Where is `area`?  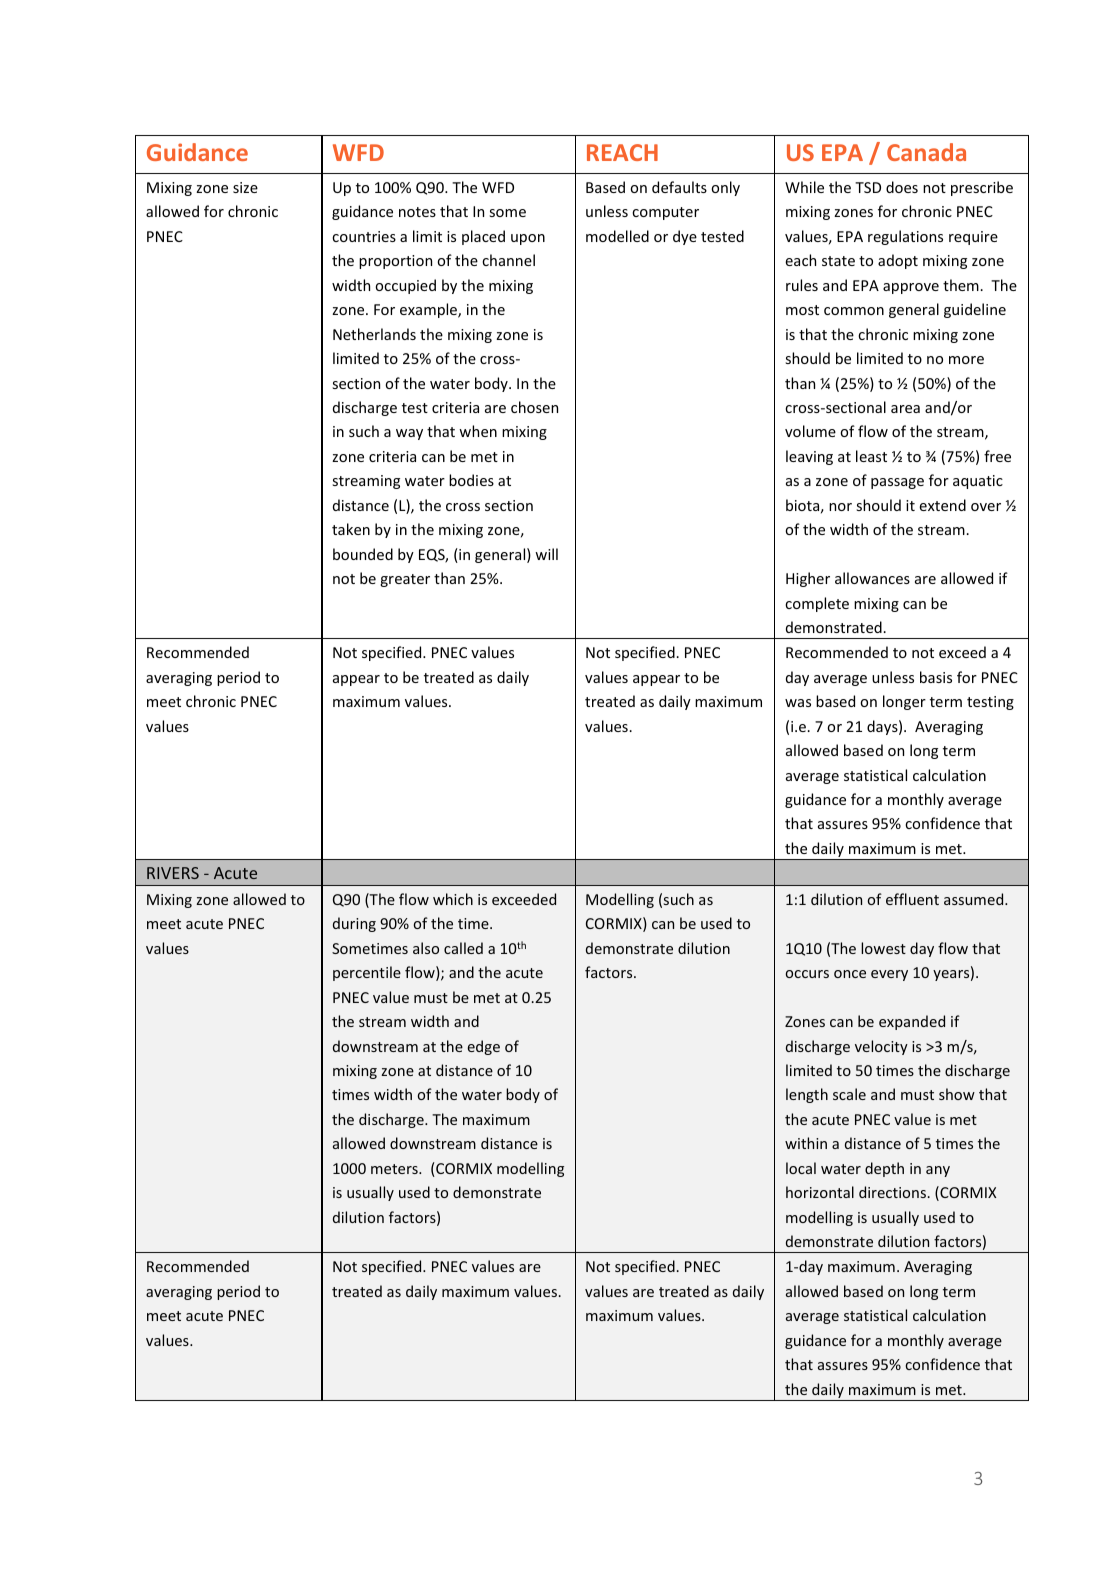 area is located at coordinates (905, 409).
